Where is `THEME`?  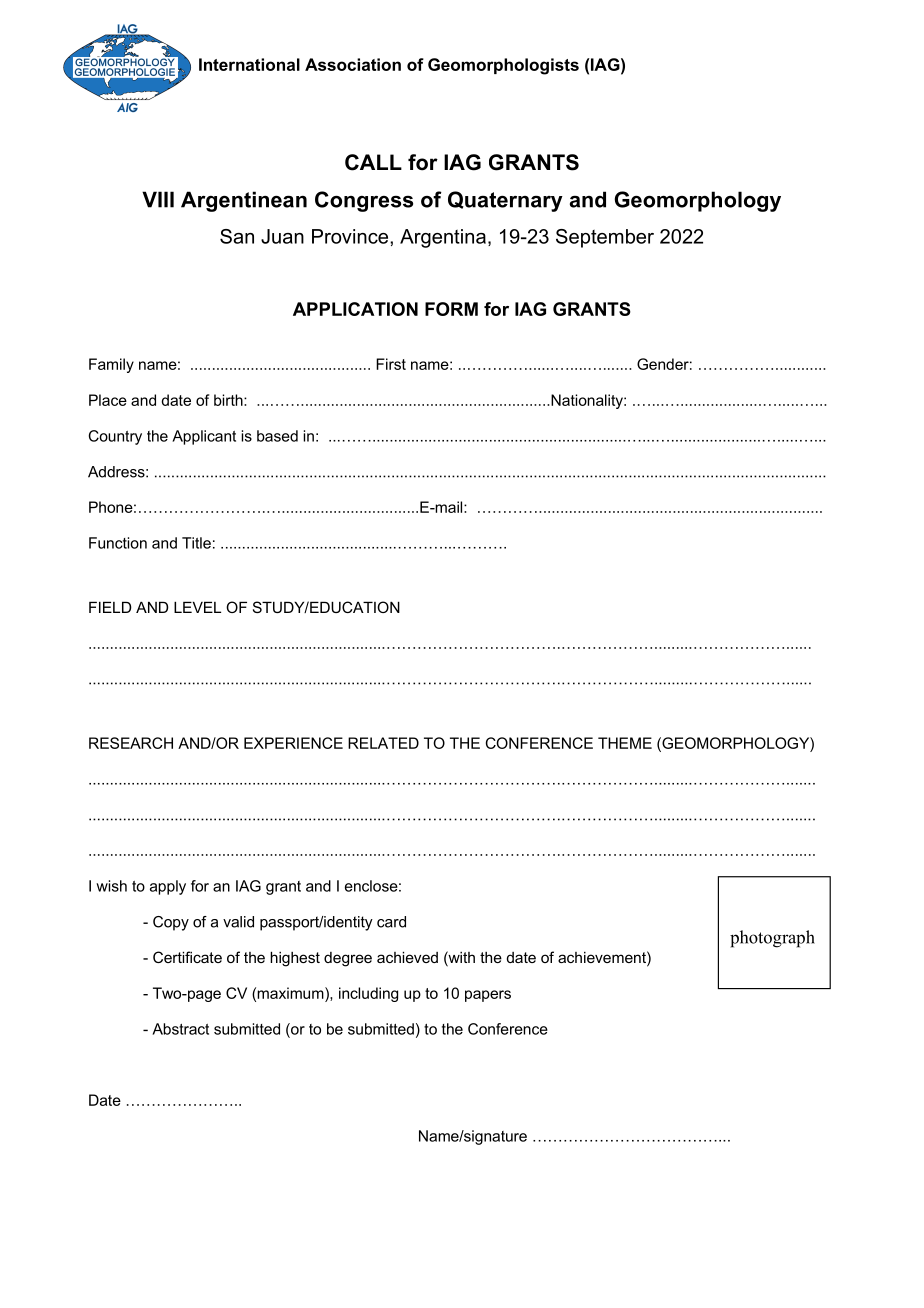
THEME is located at coordinates (625, 743).
